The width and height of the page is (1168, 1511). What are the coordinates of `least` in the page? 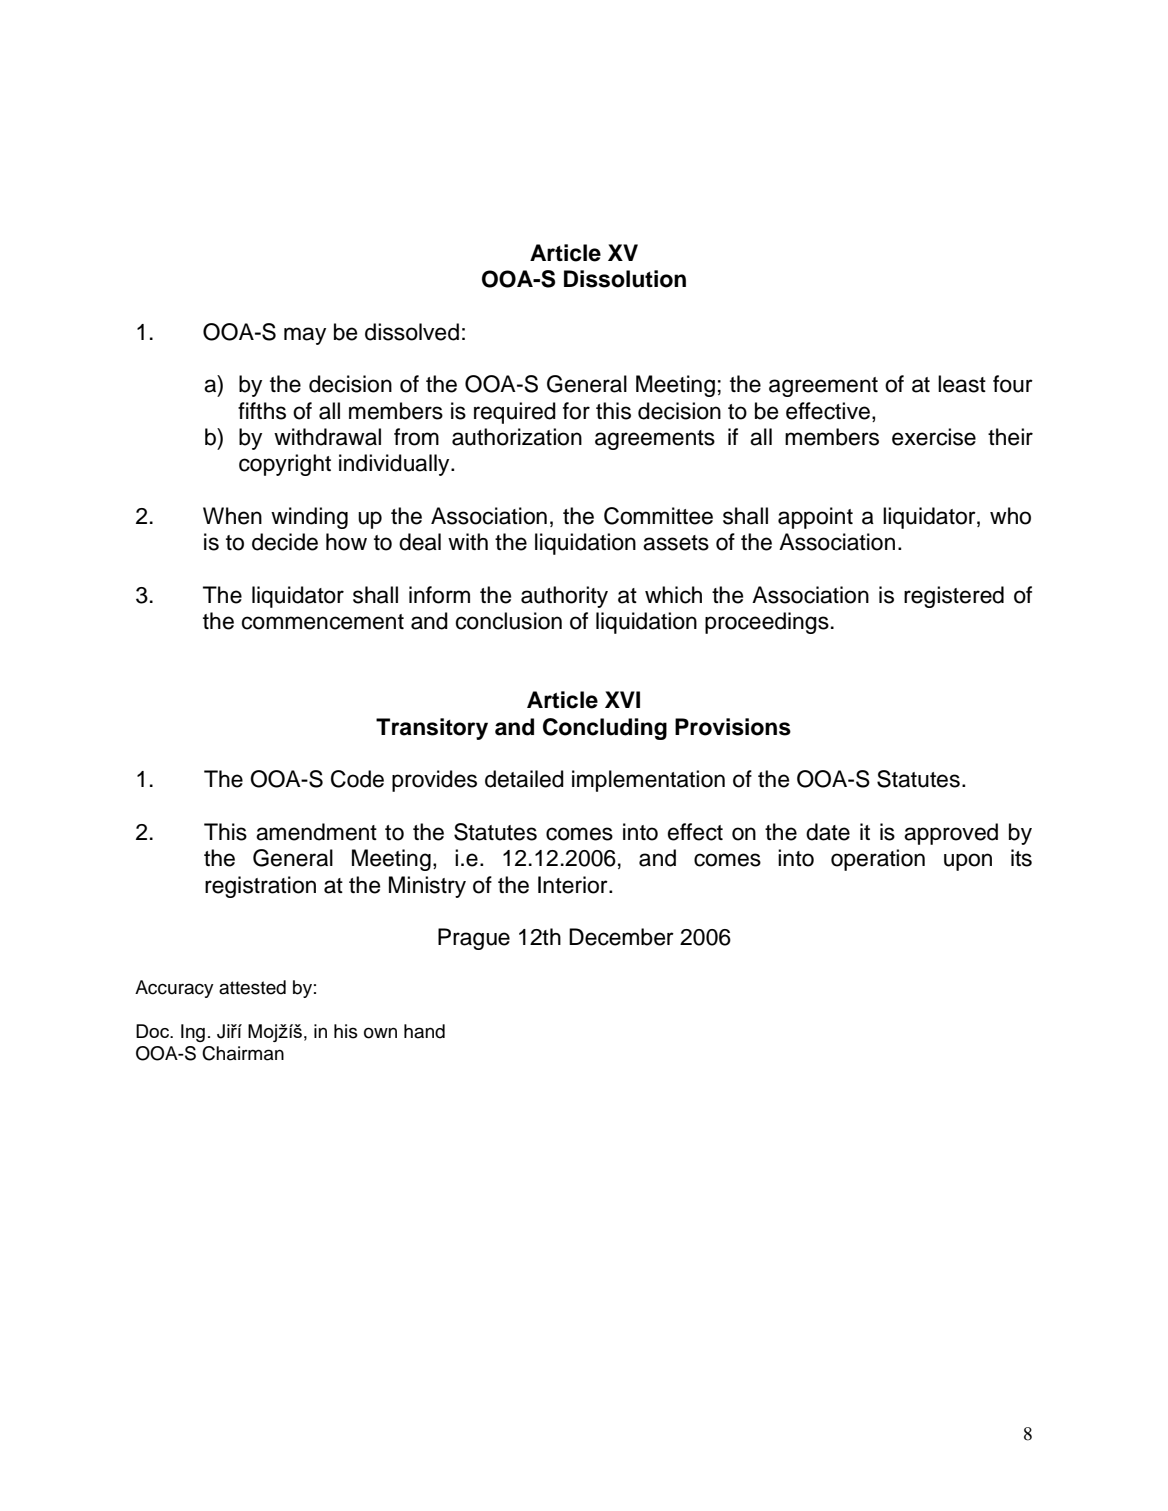 It's located at (962, 384).
